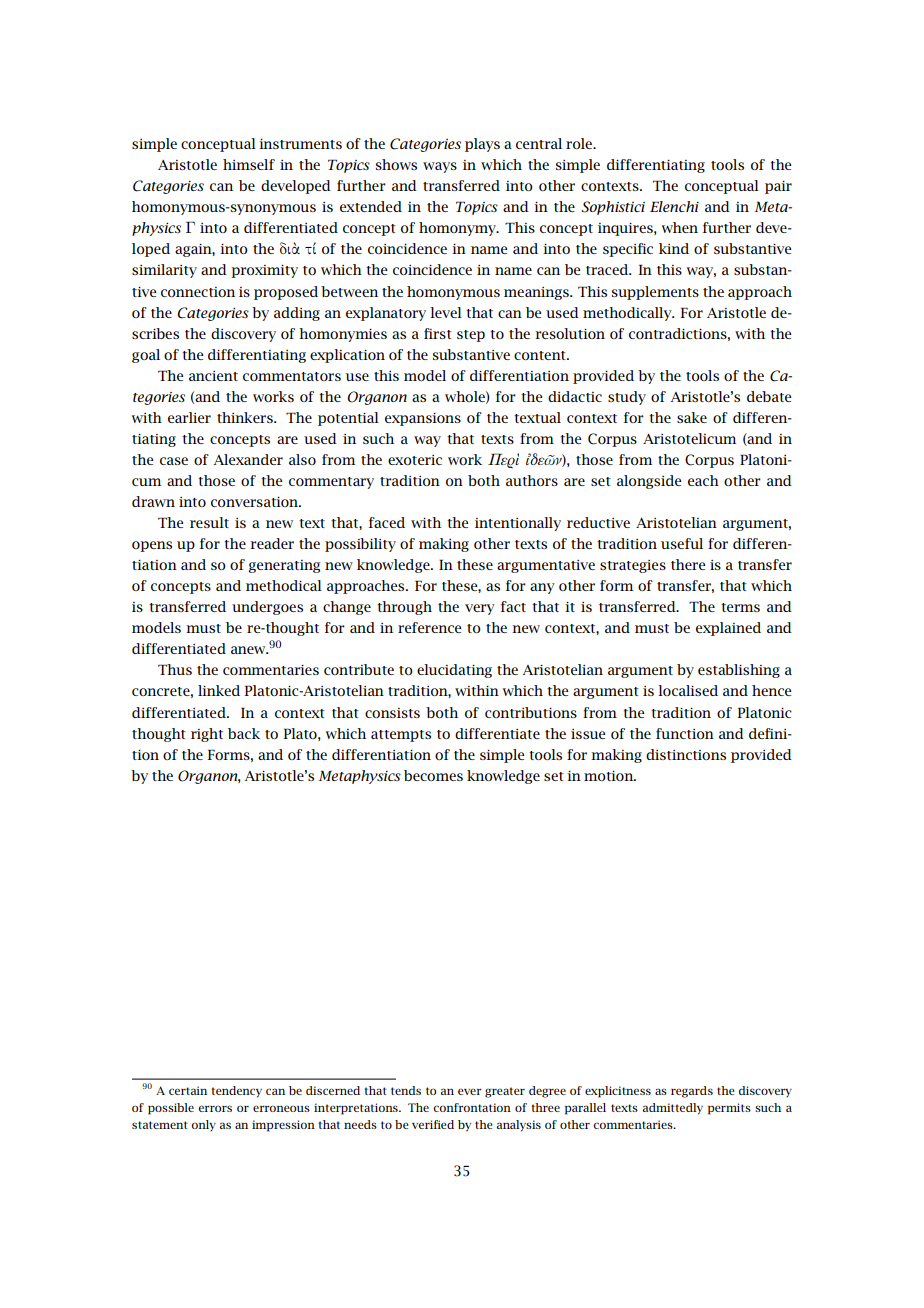 This screenshot has height=1308, width=924. What do you see at coordinates (433, 775) in the screenshot?
I see `becomes` at bounding box center [433, 775].
